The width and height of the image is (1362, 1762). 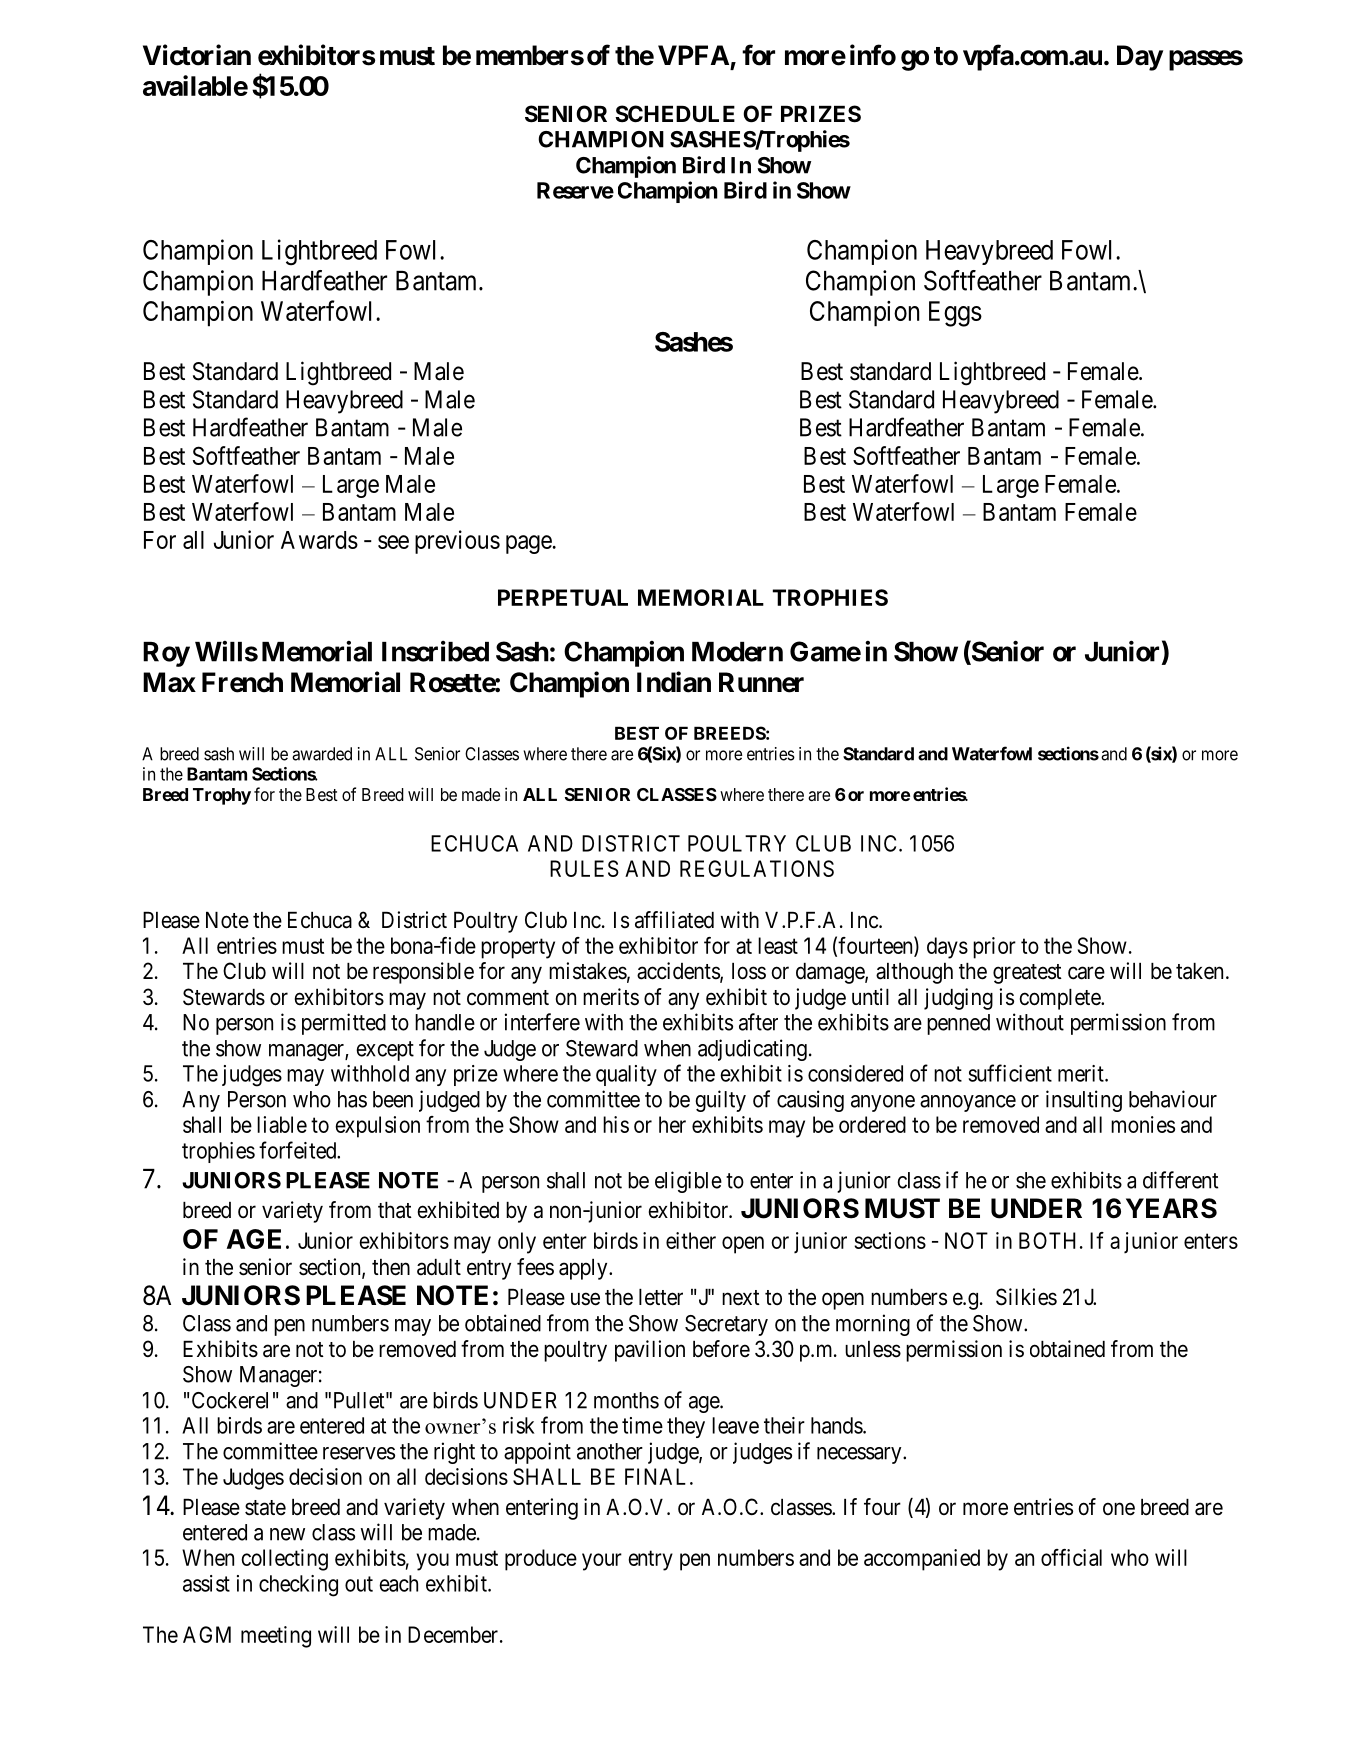 What do you see at coordinates (298, 1586) in the image?
I see `checking` at bounding box center [298, 1586].
